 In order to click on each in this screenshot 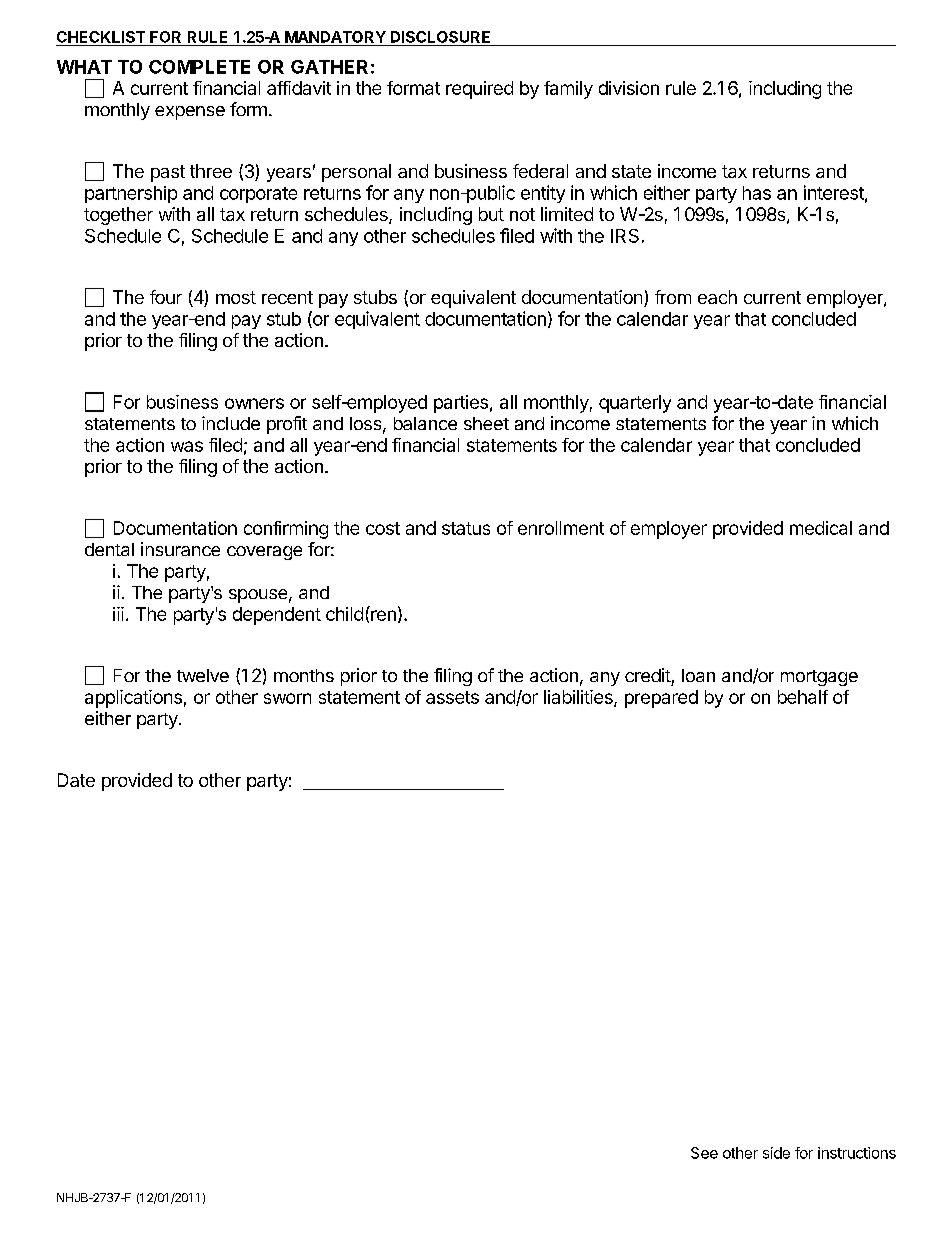, I will do `click(717, 297)`.
